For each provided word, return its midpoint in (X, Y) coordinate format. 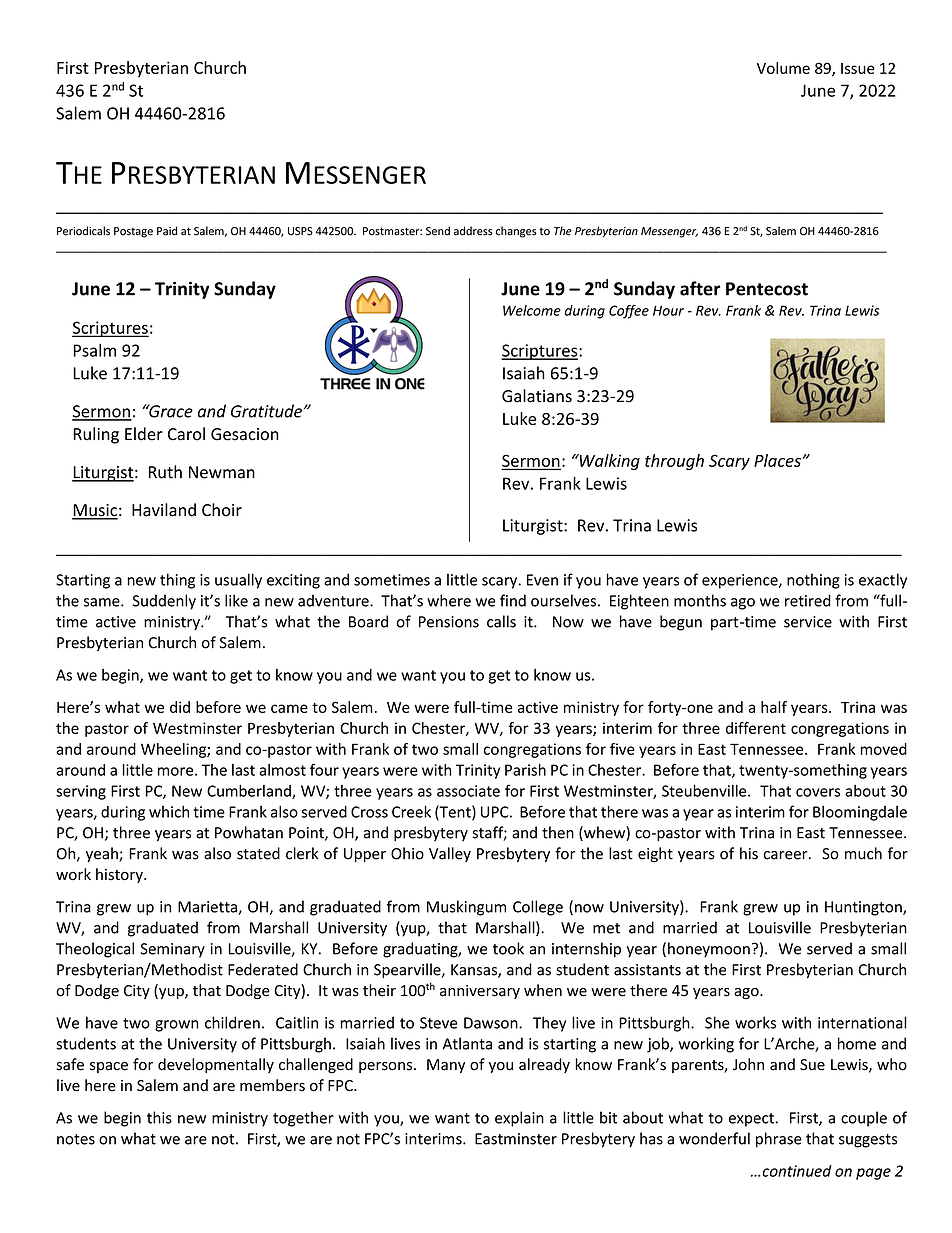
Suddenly (164, 602)
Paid (167, 231)
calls (501, 621)
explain (519, 1119)
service (808, 622)
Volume (783, 68)
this (159, 1117)
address (473, 231)
